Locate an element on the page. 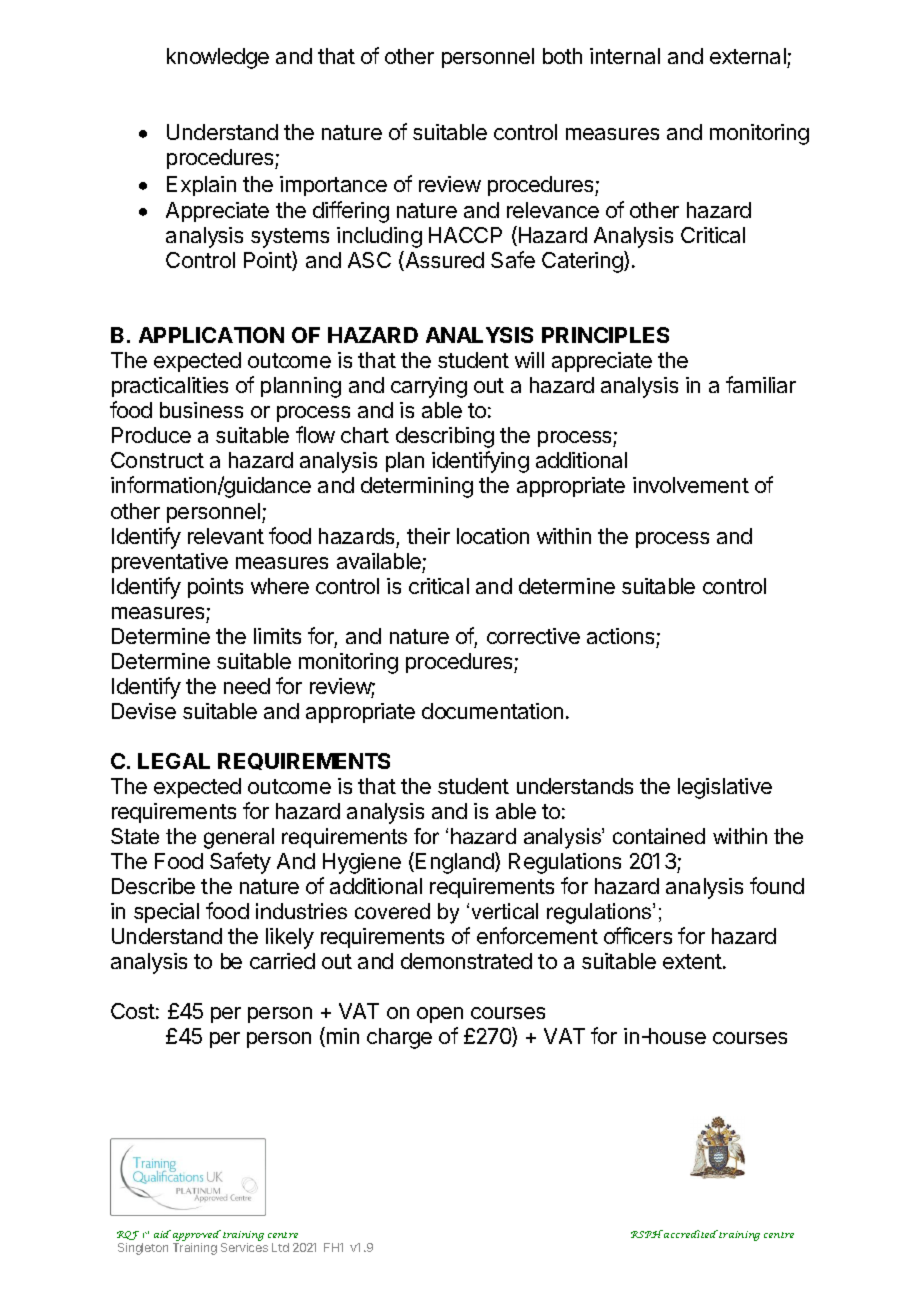 This document has height=1308, width=924. knowledge is located at coordinates (218, 58).
